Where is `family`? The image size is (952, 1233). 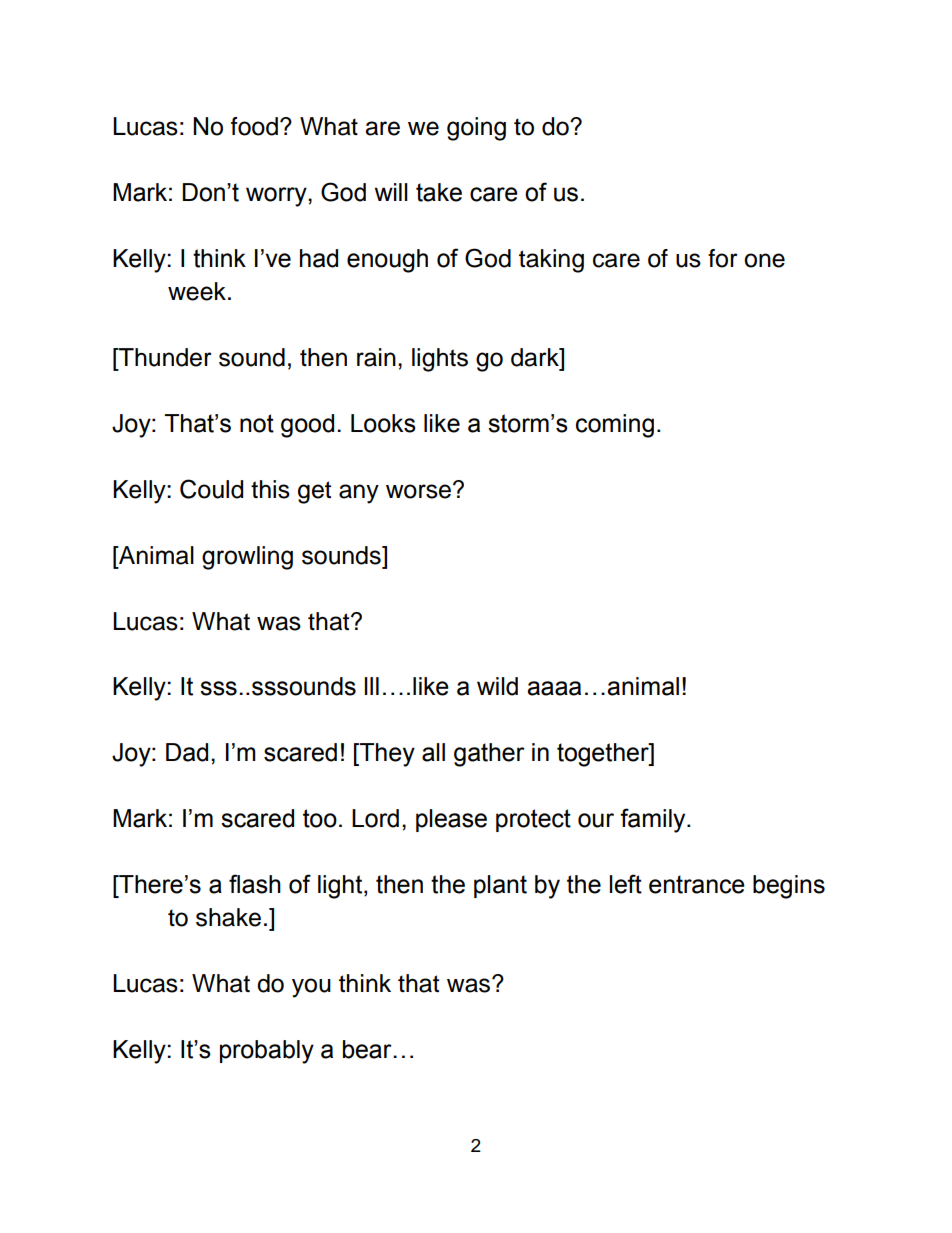 family is located at coordinates (654, 820).
